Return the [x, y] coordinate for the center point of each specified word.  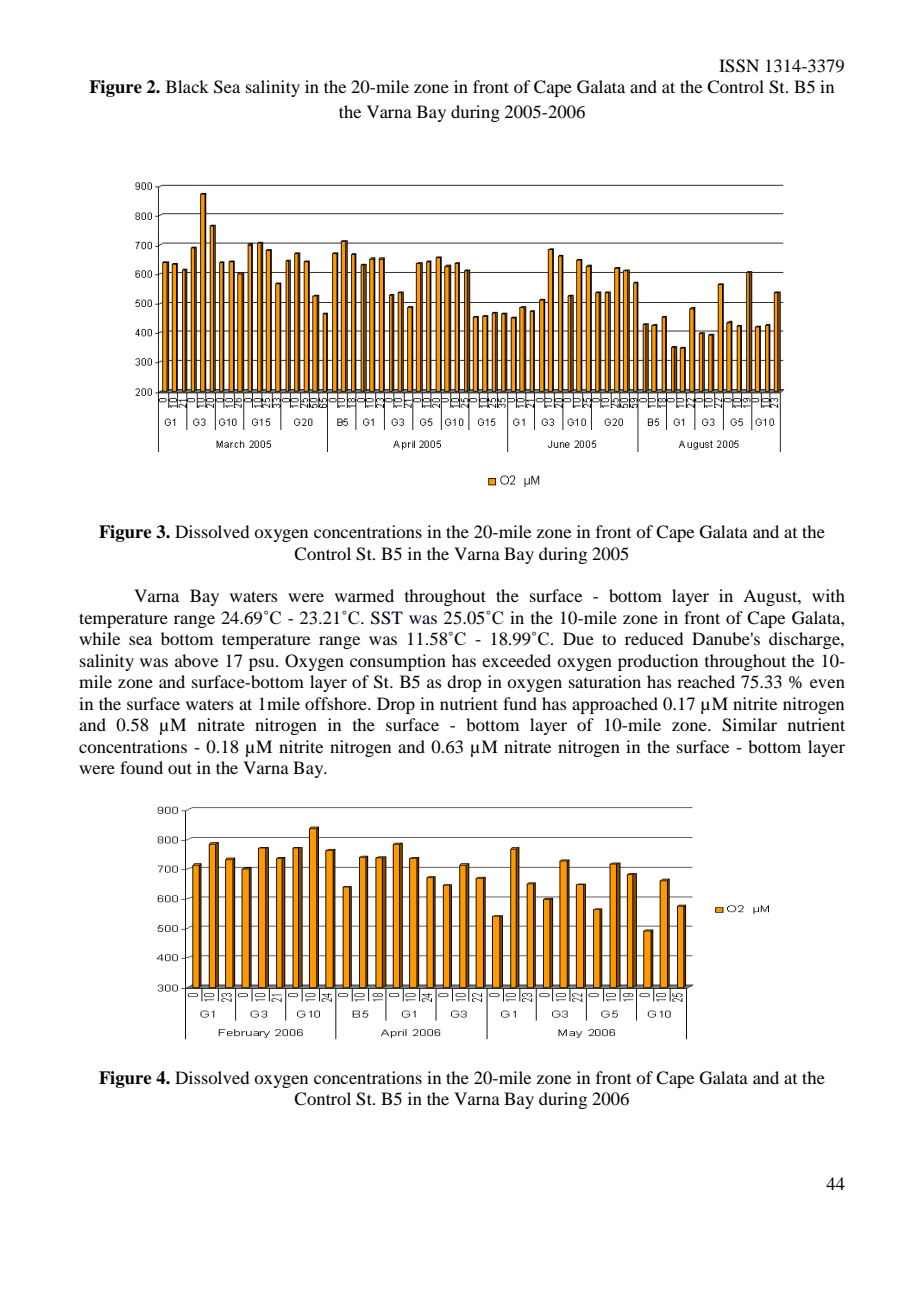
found [141, 767]
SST [387, 618]
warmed [364, 595]
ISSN [739, 66]
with [828, 595]
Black [187, 86]
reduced [654, 638]
